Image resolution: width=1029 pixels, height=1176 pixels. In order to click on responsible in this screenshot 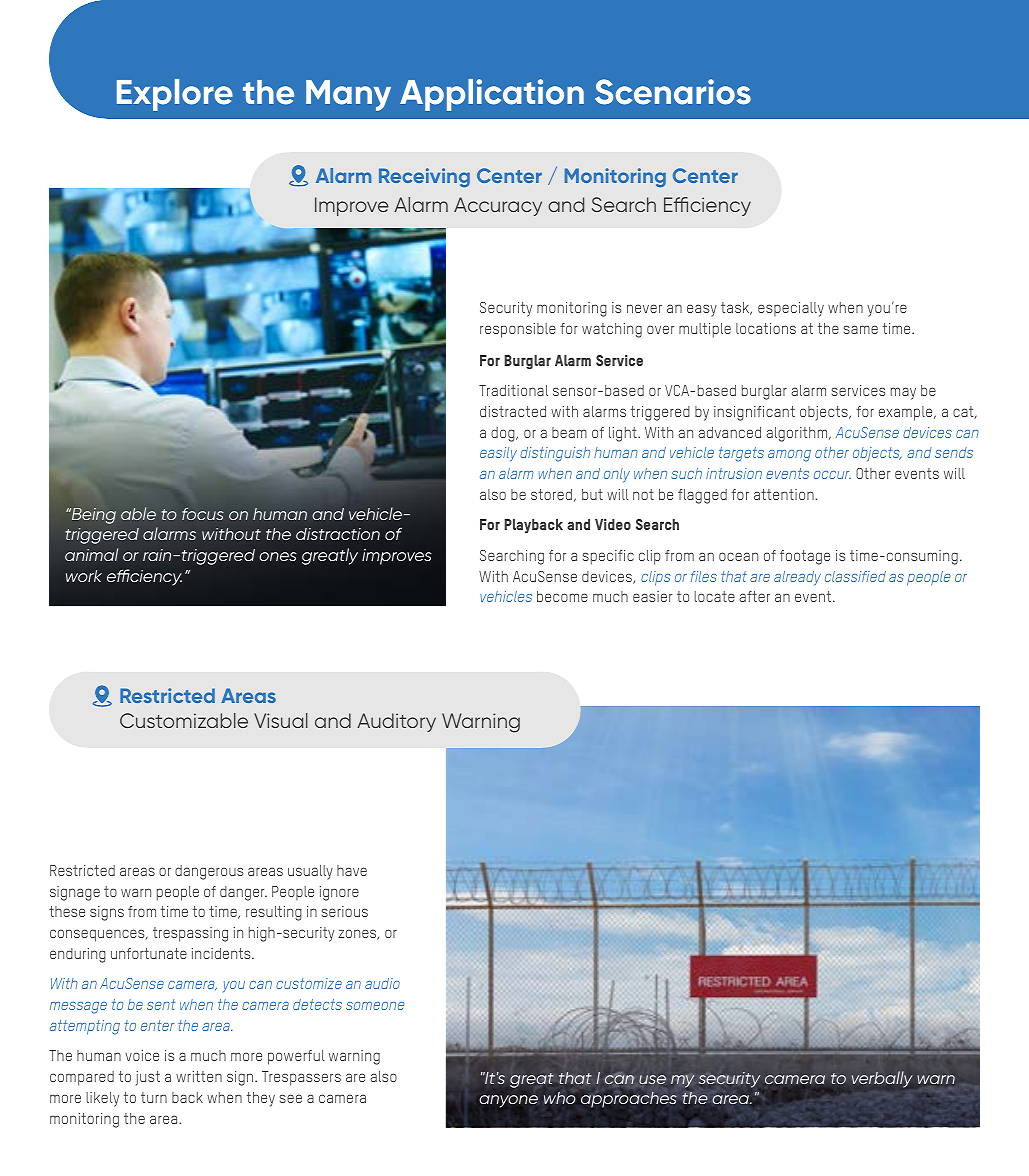, I will do `click(518, 330)`.
